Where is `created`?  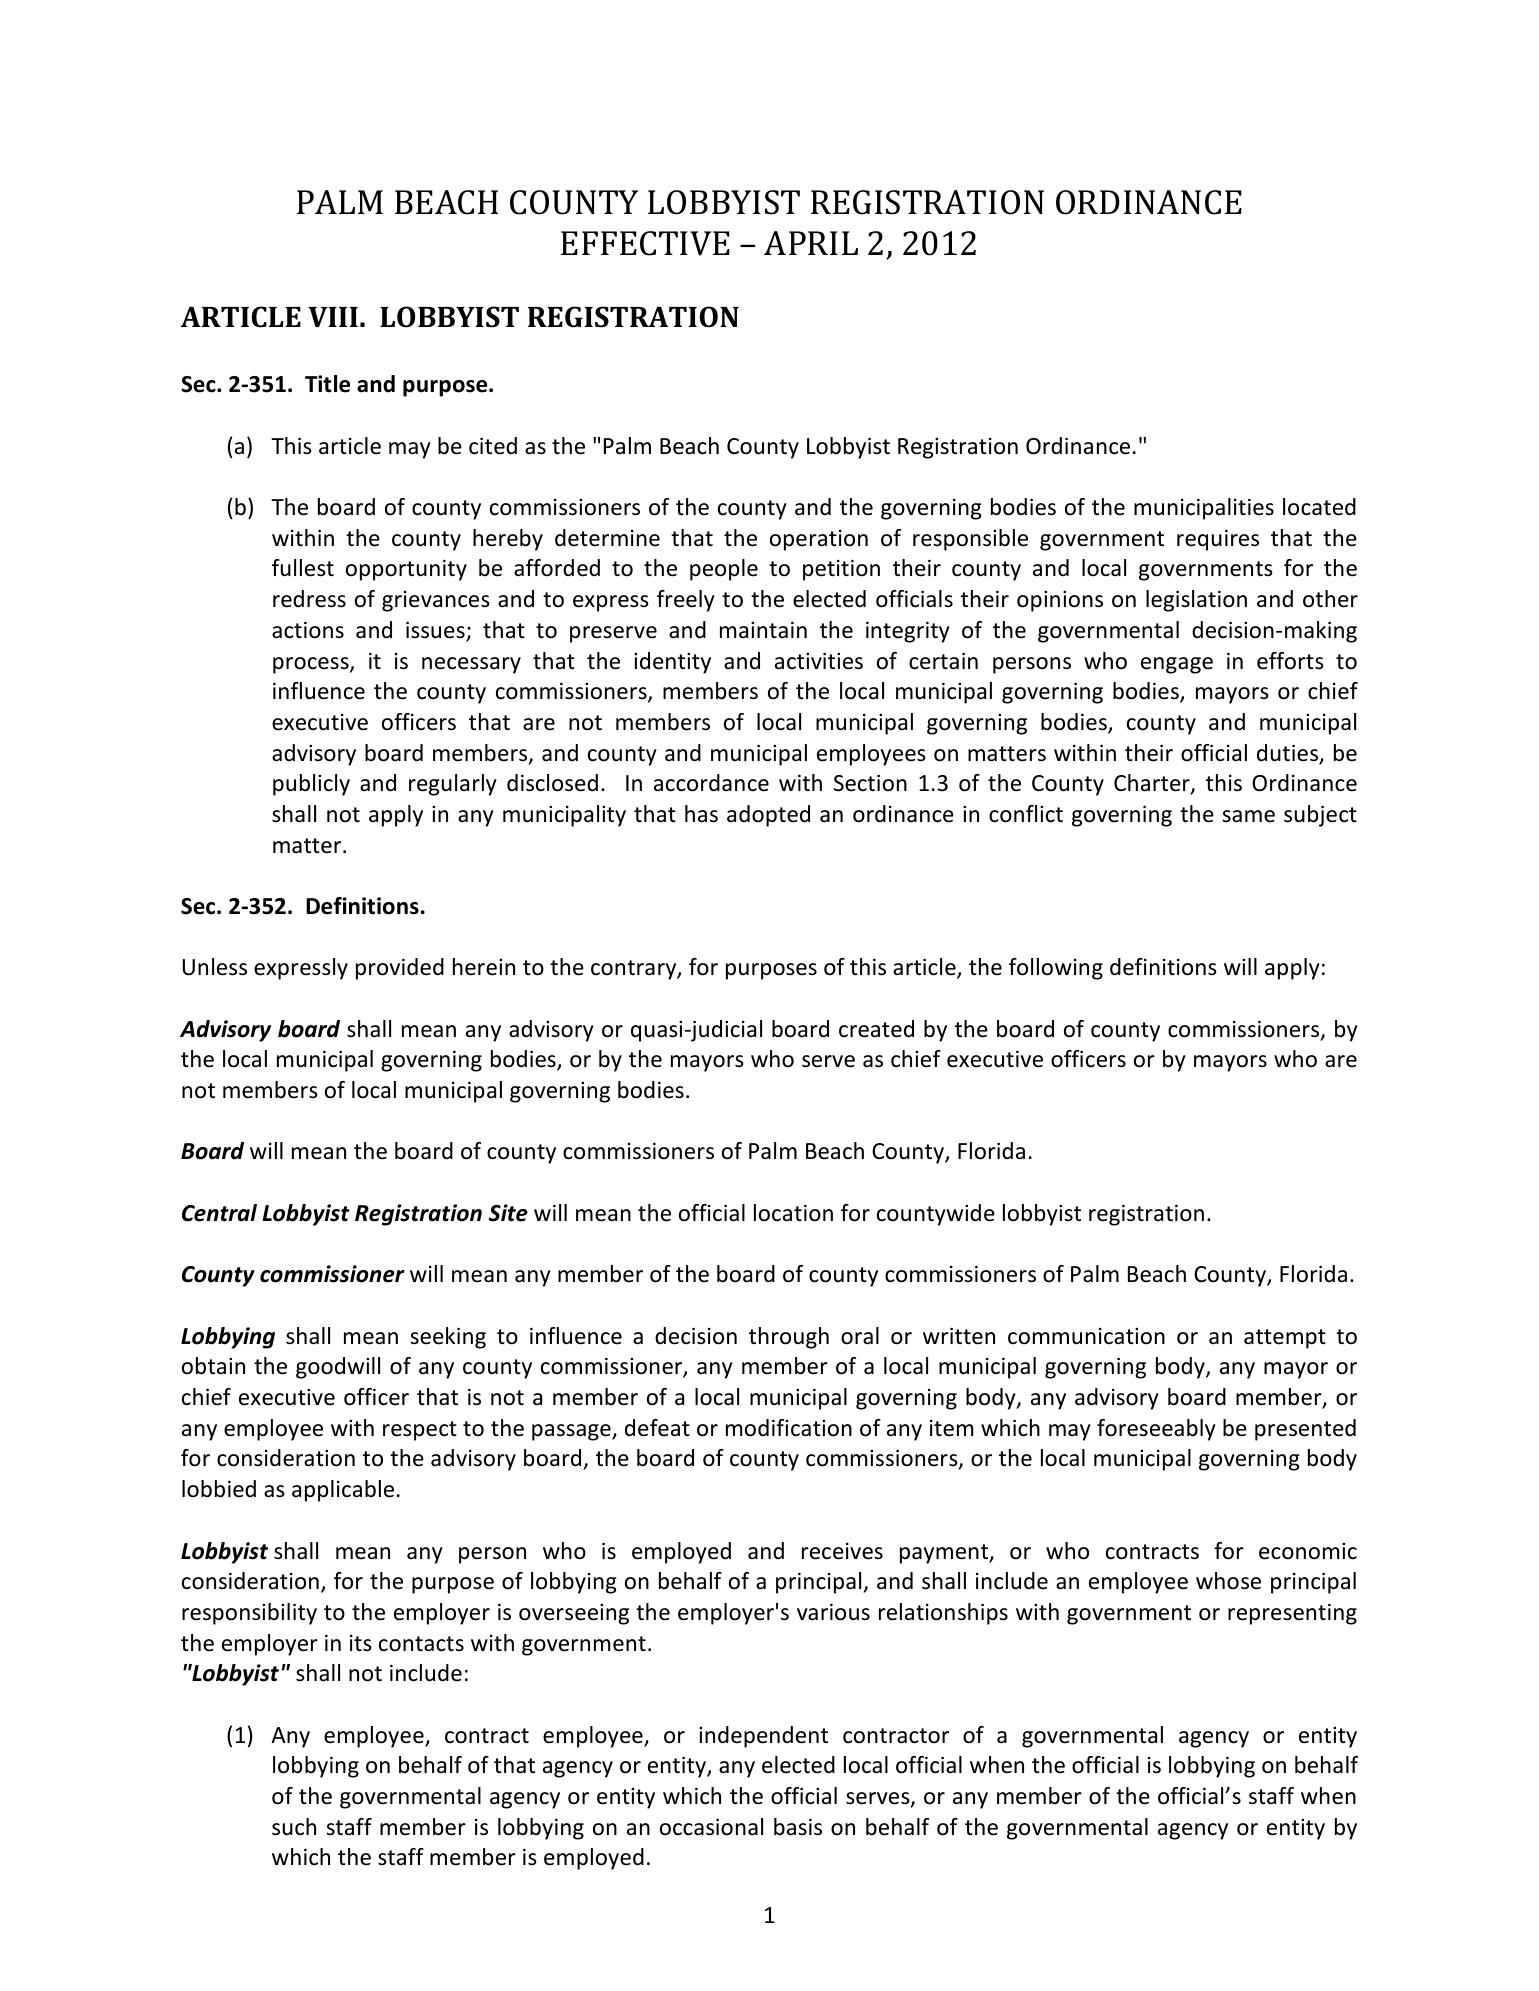
created is located at coordinates (876, 1029).
